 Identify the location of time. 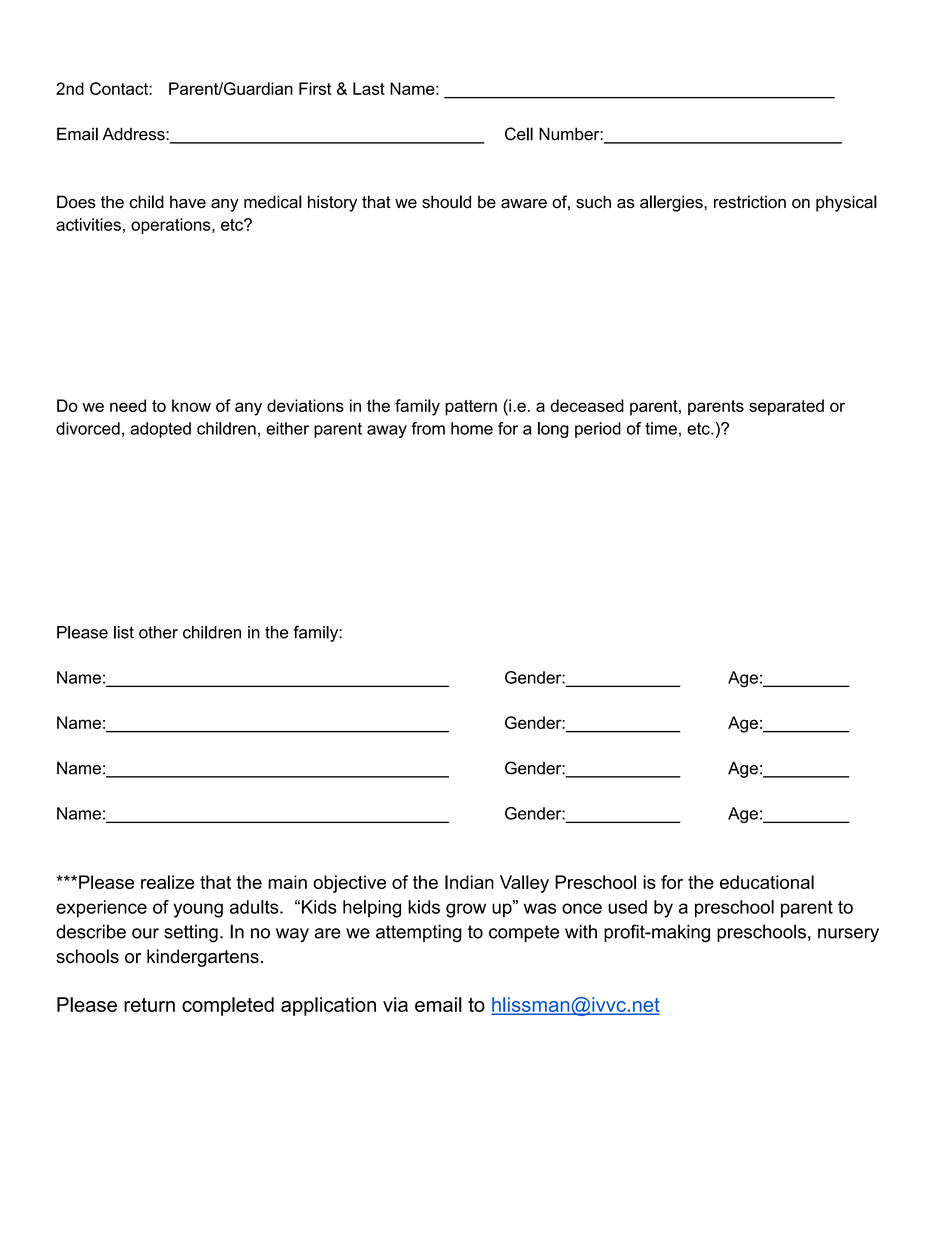
(661, 428).
